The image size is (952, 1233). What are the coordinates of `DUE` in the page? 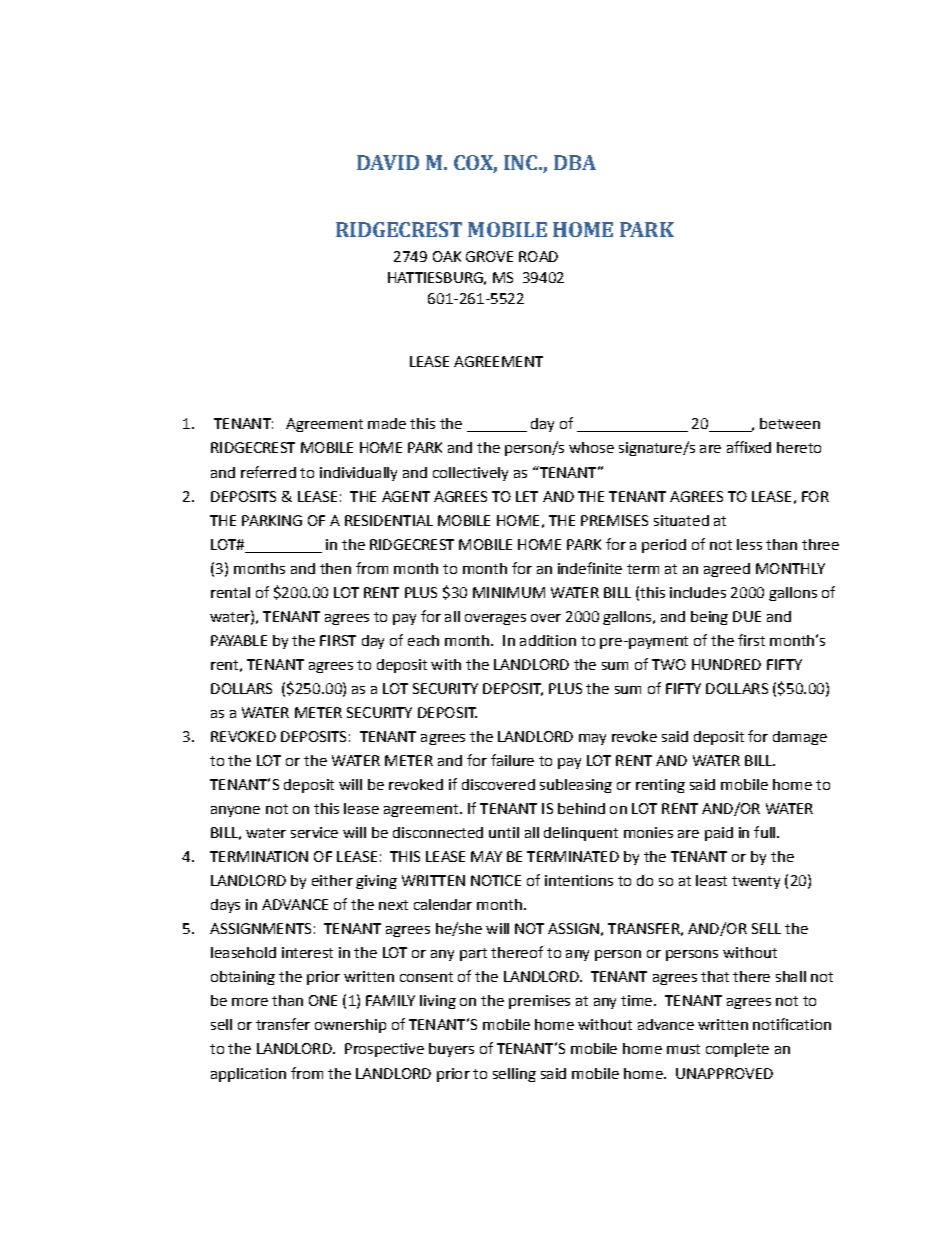 It's located at (747, 616).
